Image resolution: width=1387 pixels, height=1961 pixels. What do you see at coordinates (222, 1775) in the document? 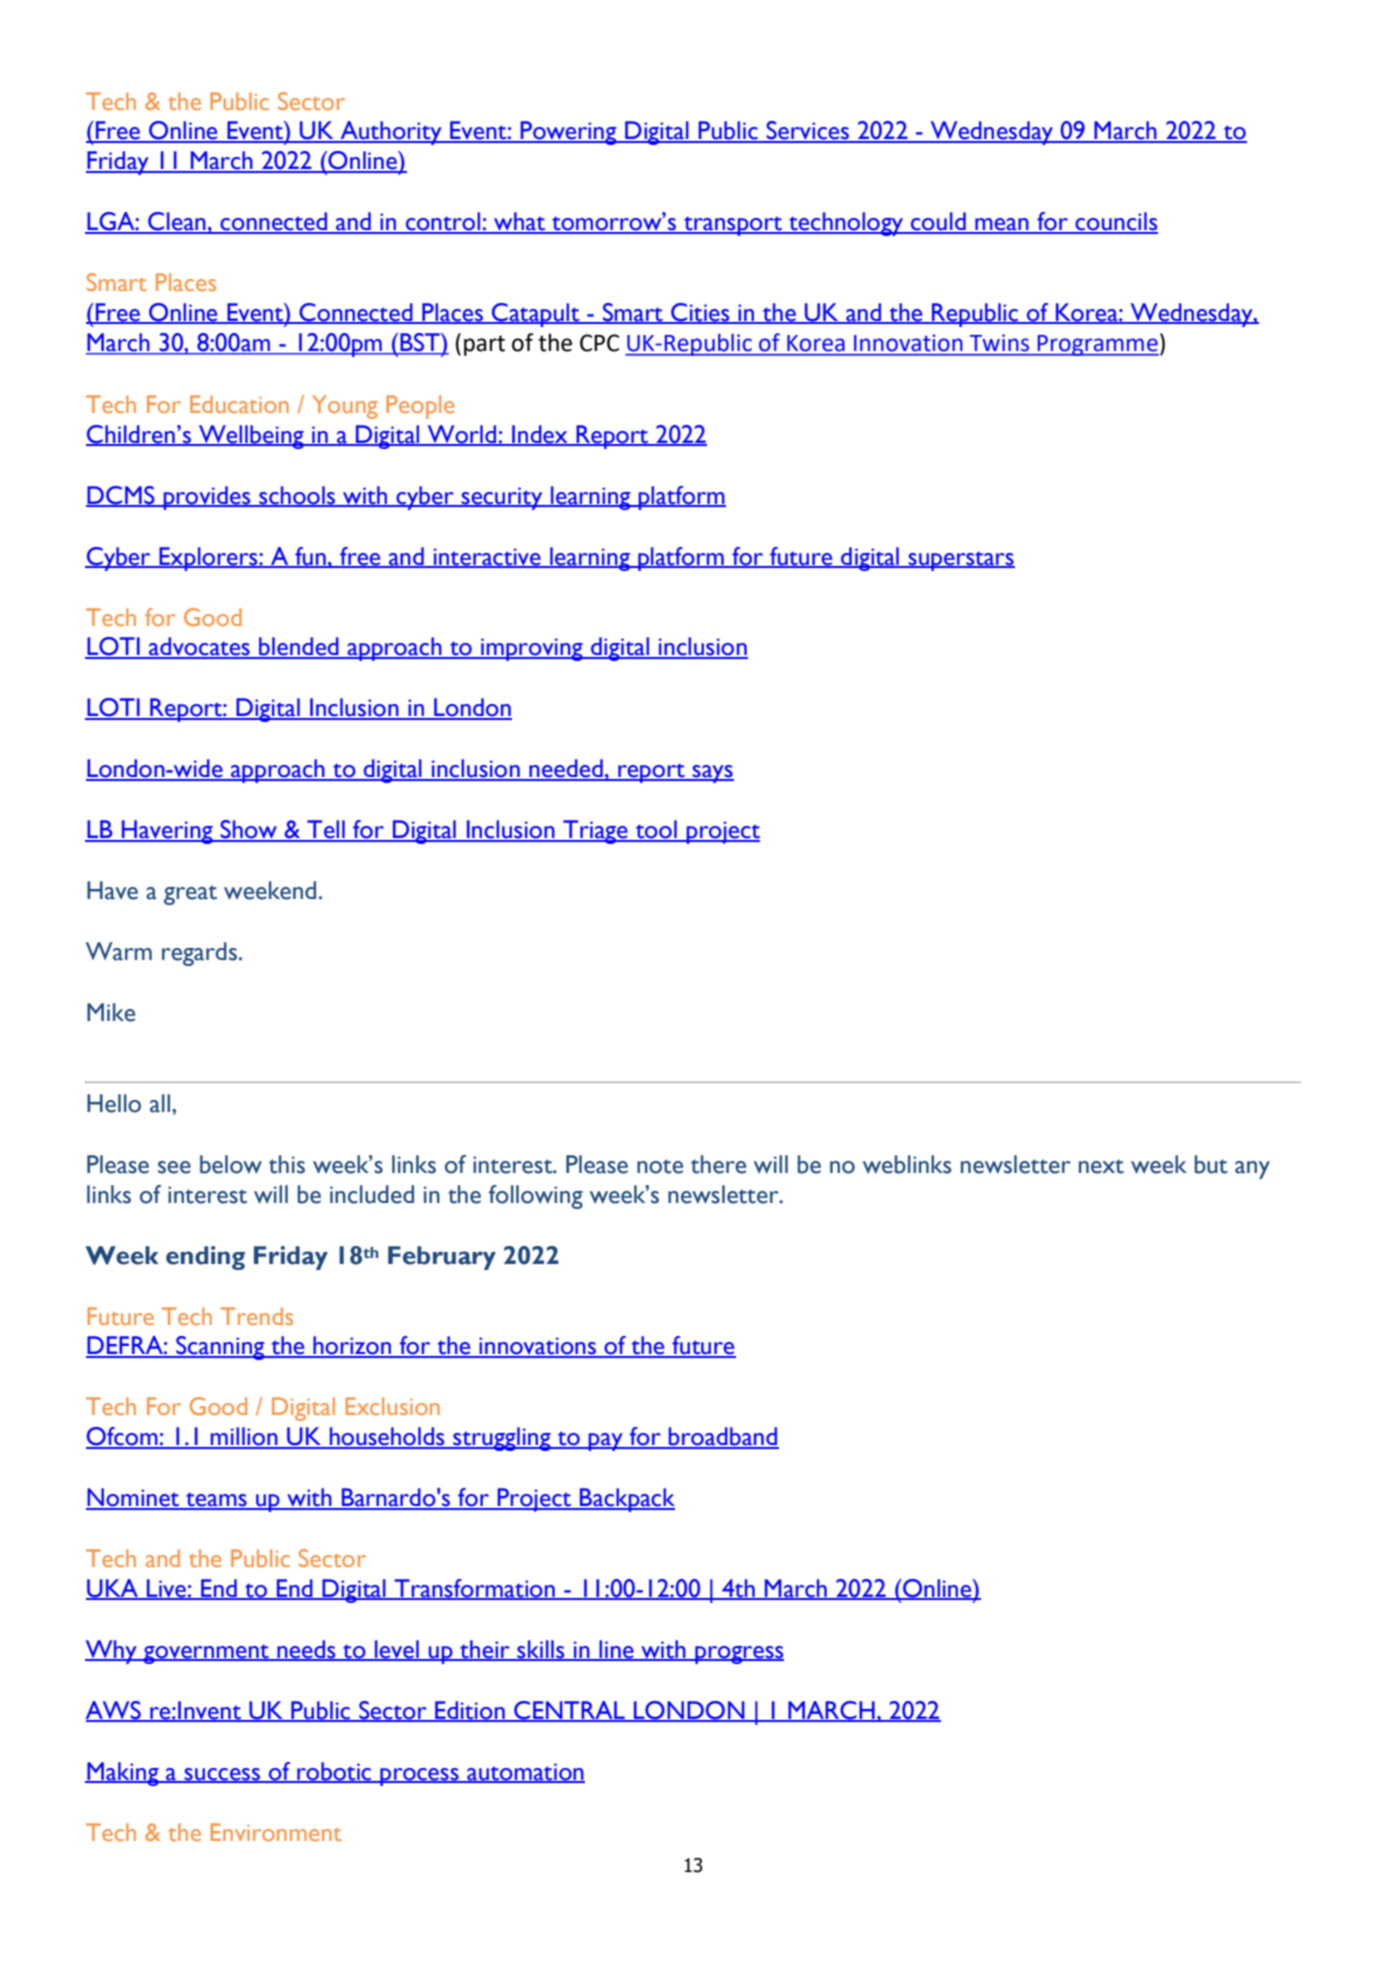
I see `success` at bounding box center [222, 1775].
